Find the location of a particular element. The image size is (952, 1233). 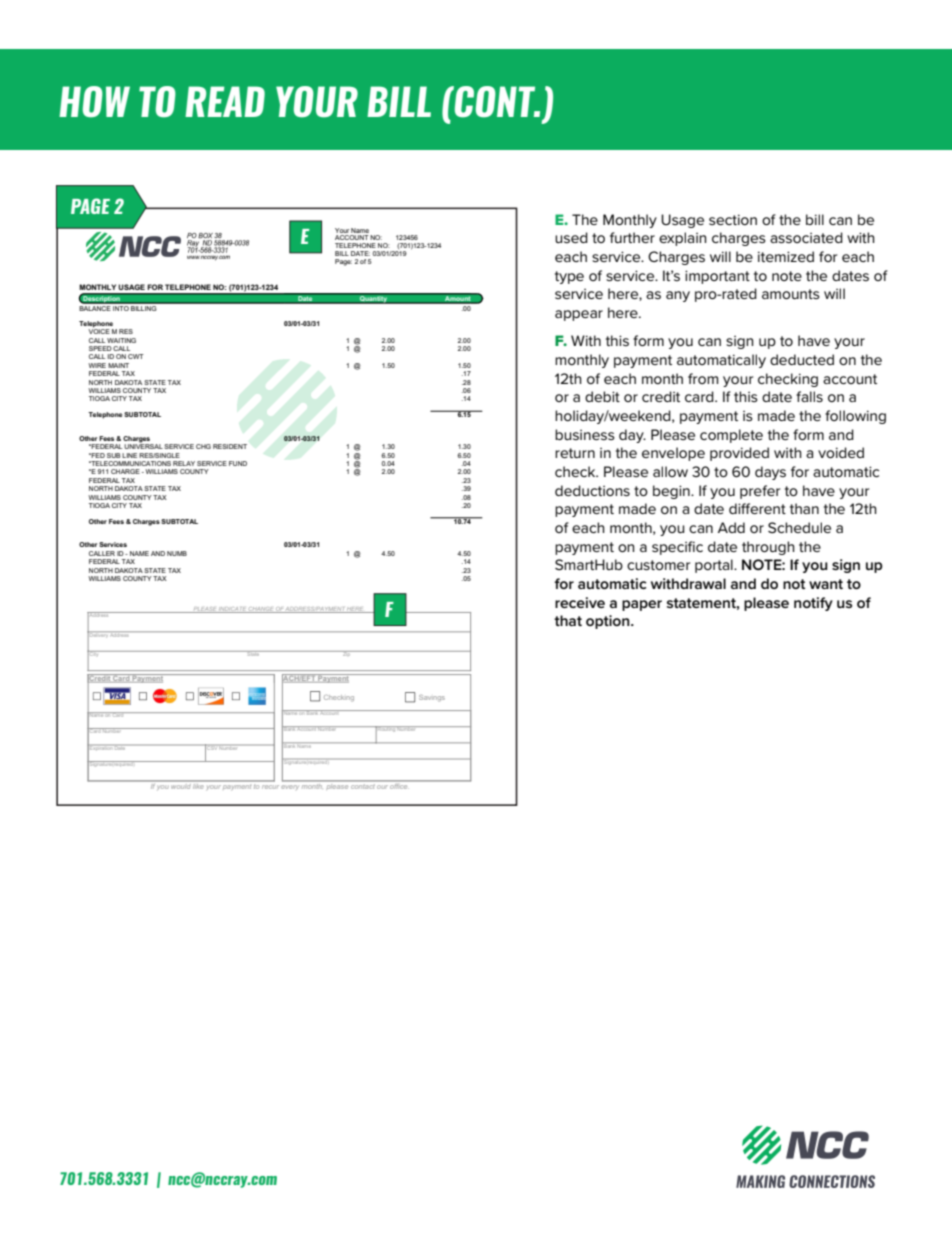

return is located at coordinates (575, 453).
